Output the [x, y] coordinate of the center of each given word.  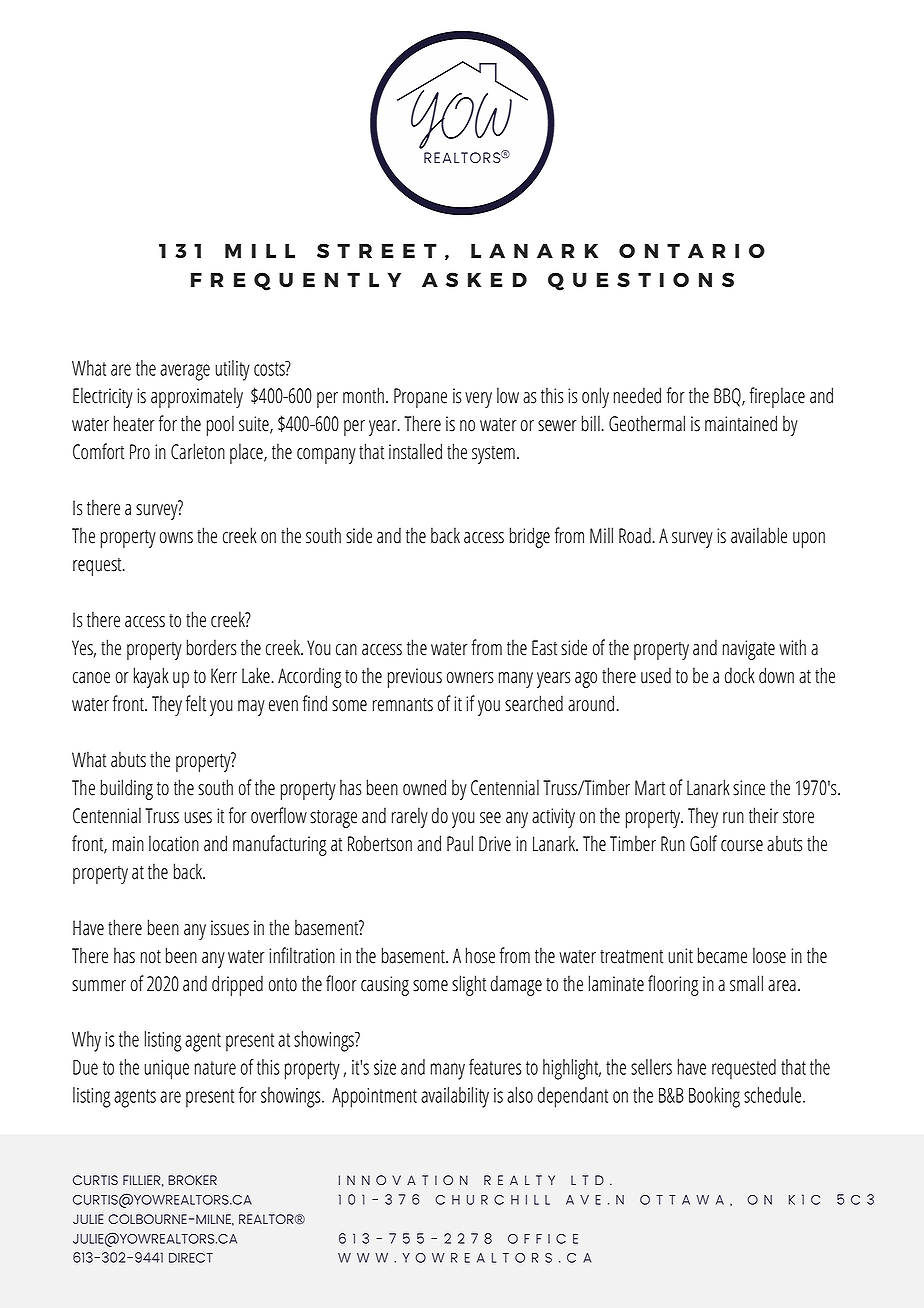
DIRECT [191, 1258]
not [151, 957]
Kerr [224, 676]
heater [134, 423]
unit [680, 956]
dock [740, 675]
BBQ [728, 397]
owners [470, 678]
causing [385, 986]
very [478, 400]
